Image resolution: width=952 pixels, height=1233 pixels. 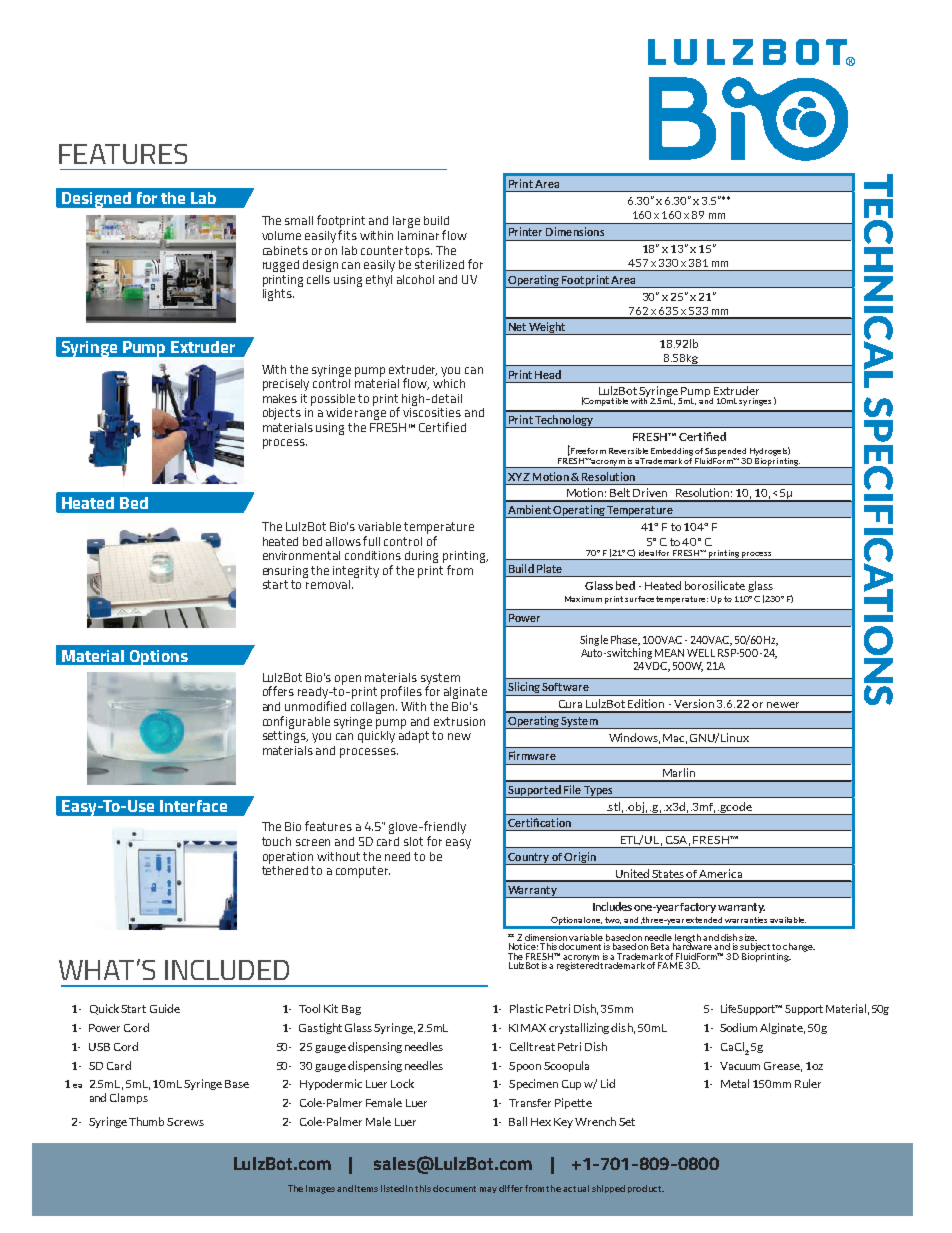 I want to click on product, so click(x=646, y=1189).
